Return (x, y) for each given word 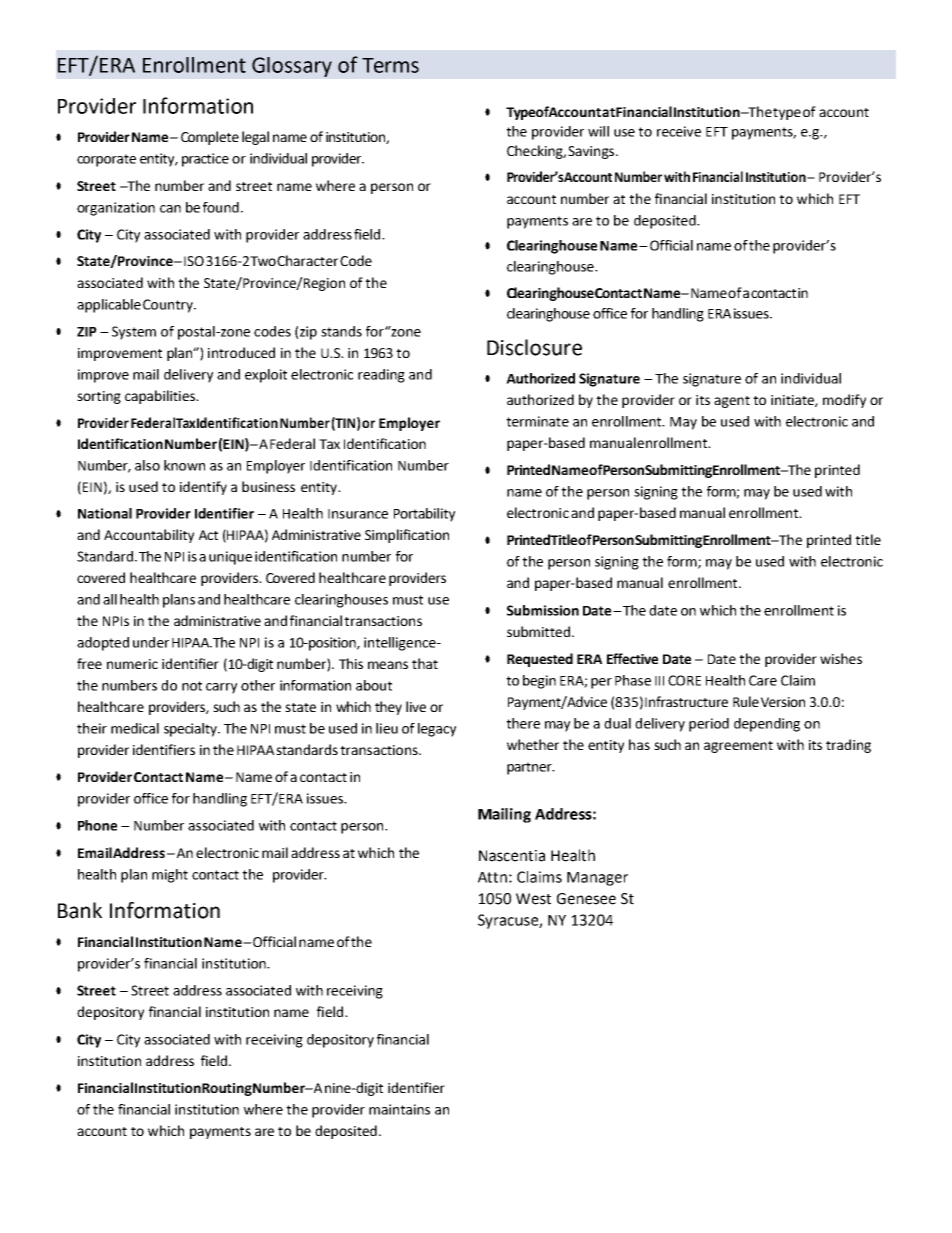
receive (679, 131)
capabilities (161, 397)
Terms (390, 65)
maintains (399, 1109)
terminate (537, 421)
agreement (738, 747)
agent (732, 402)
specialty (191, 730)
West (533, 899)
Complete (210, 138)
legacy (437, 730)
